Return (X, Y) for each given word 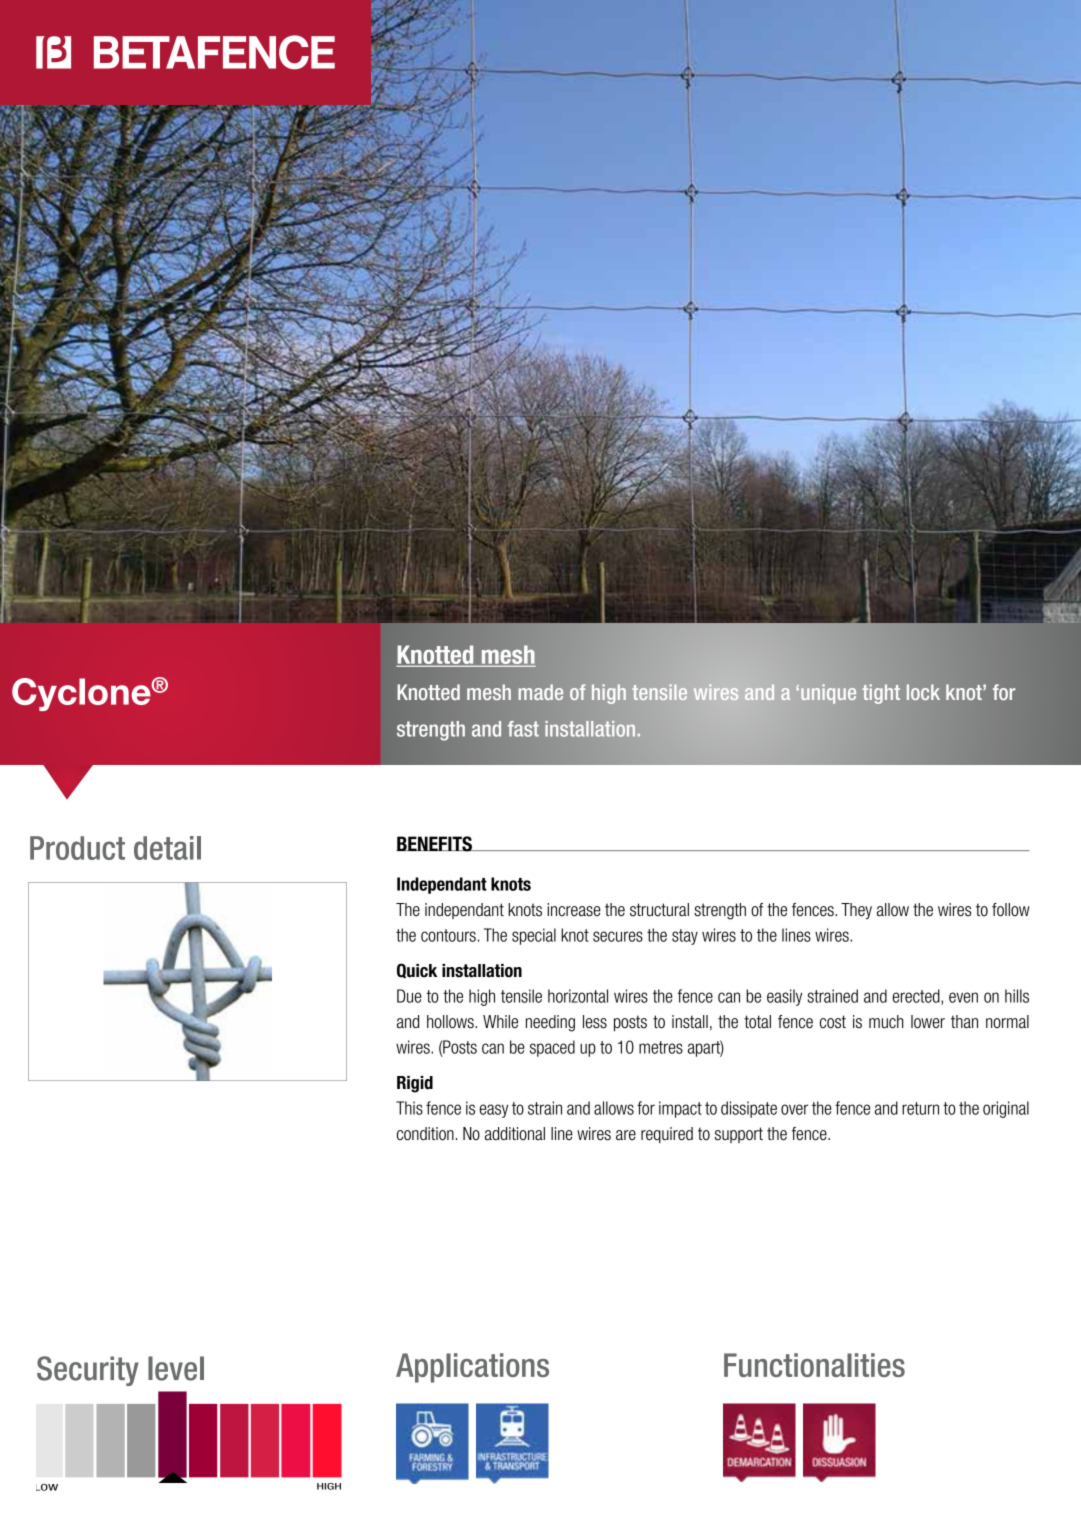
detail (167, 848)
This (409, 1108)
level (176, 1368)
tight (881, 694)
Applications (472, 1368)
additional (515, 1134)
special (534, 936)
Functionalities (814, 1365)
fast (523, 729)
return (920, 1108)
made (541, 692)
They (856, 911)
